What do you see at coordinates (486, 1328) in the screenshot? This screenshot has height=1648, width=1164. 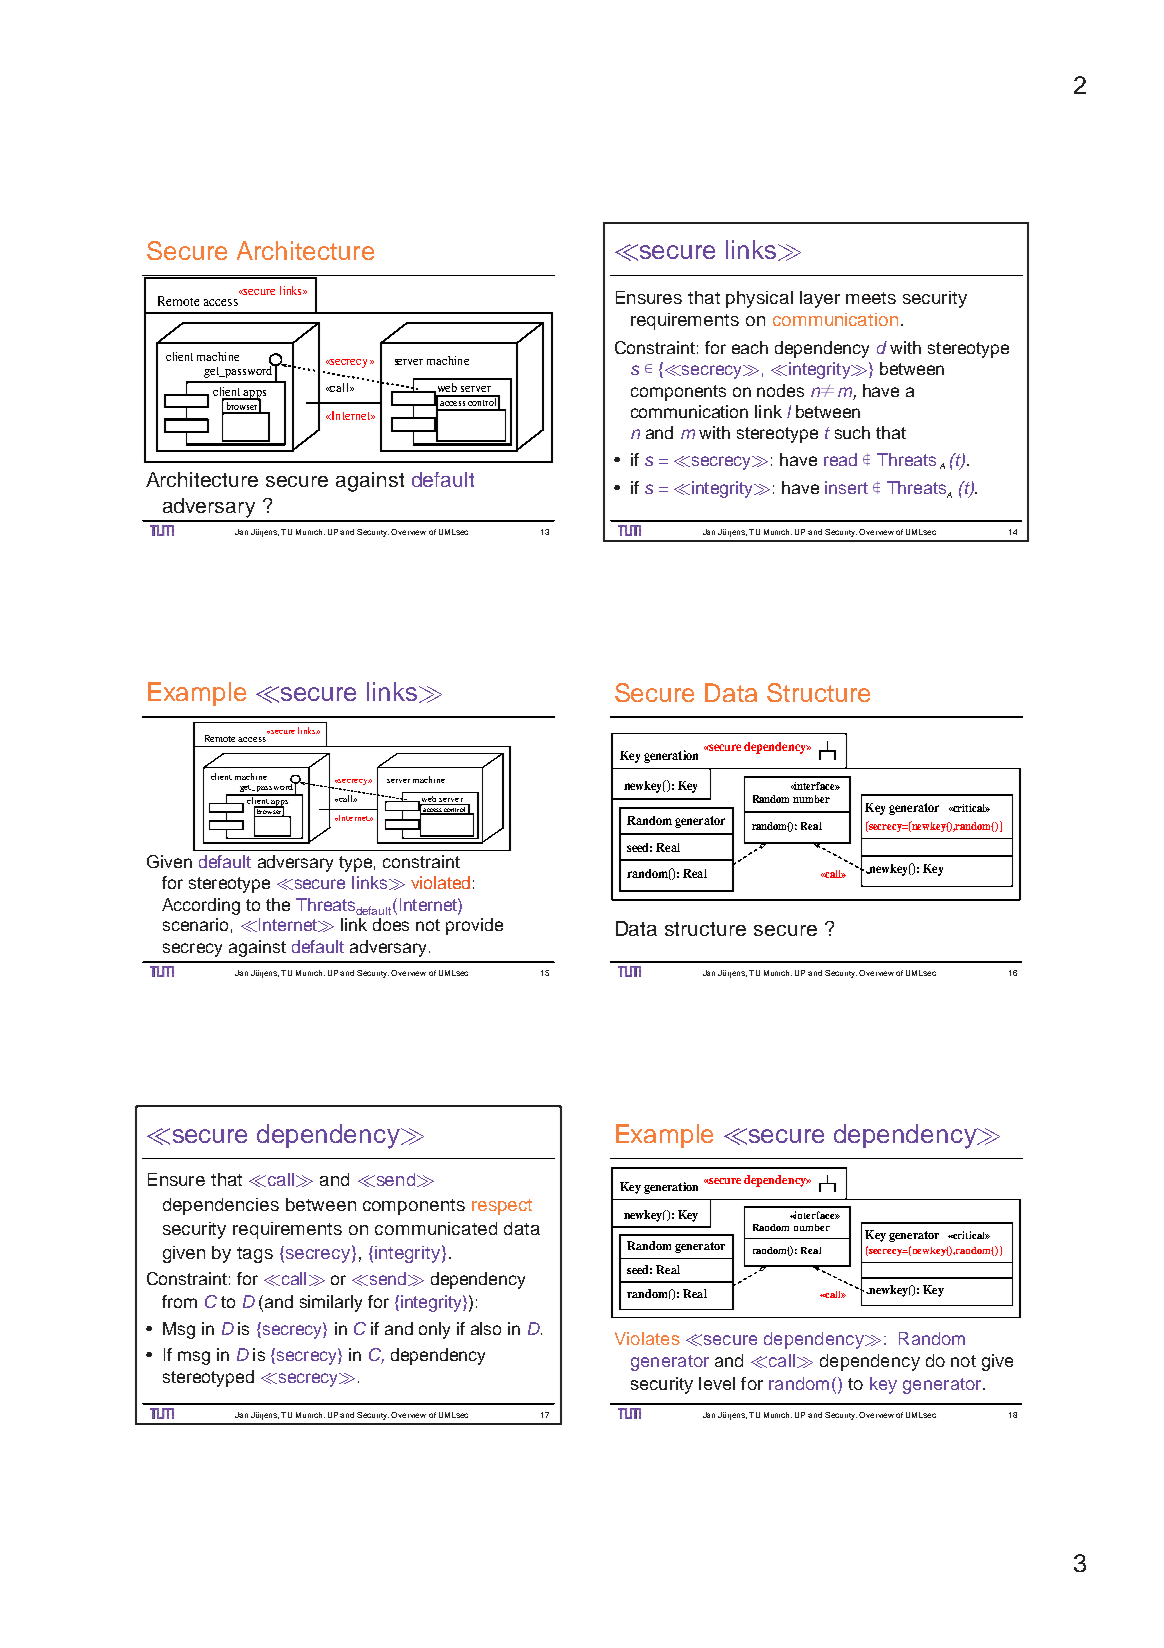 I see `also` at bounding box center [486, 1328].
